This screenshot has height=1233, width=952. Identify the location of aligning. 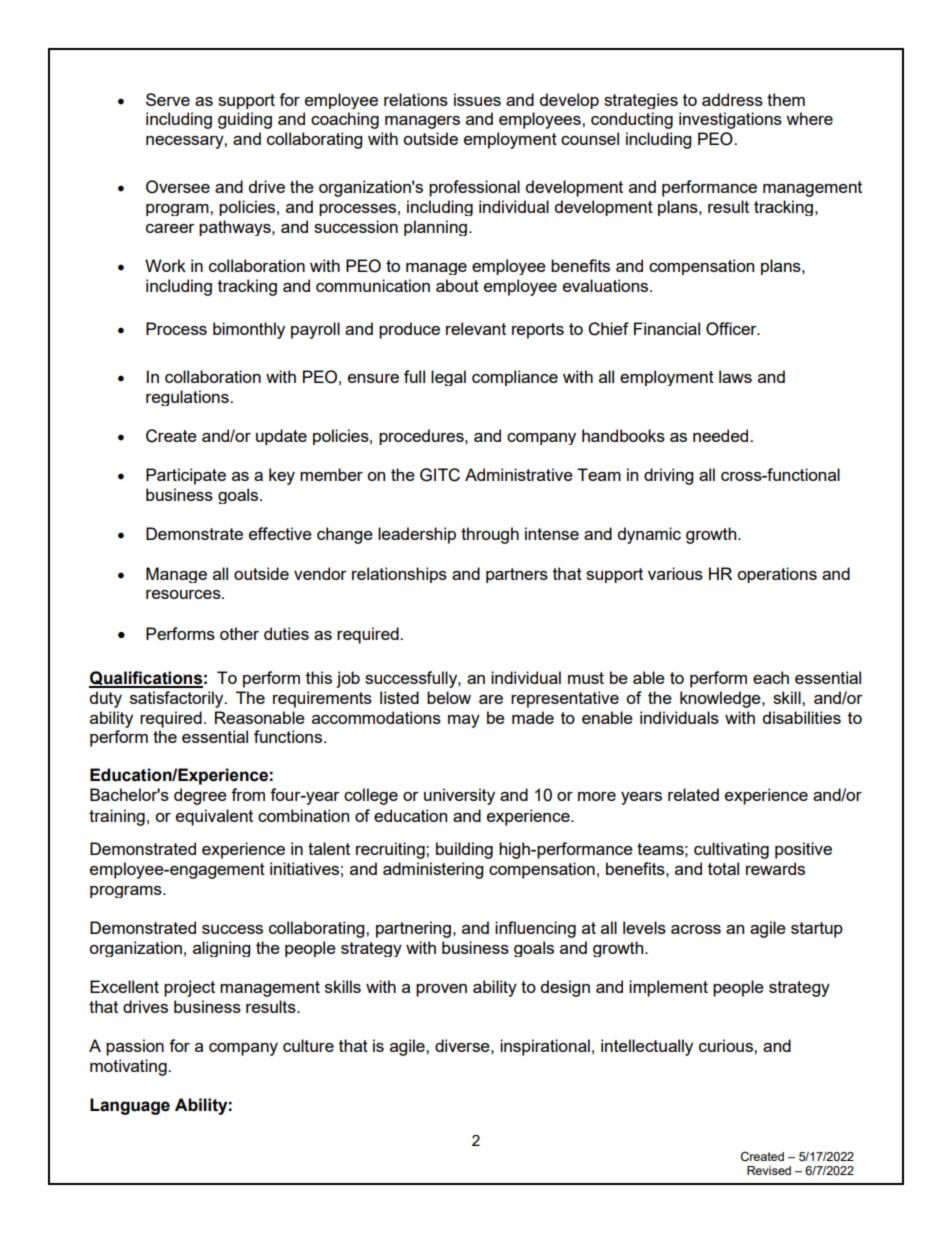
(221, 949).
